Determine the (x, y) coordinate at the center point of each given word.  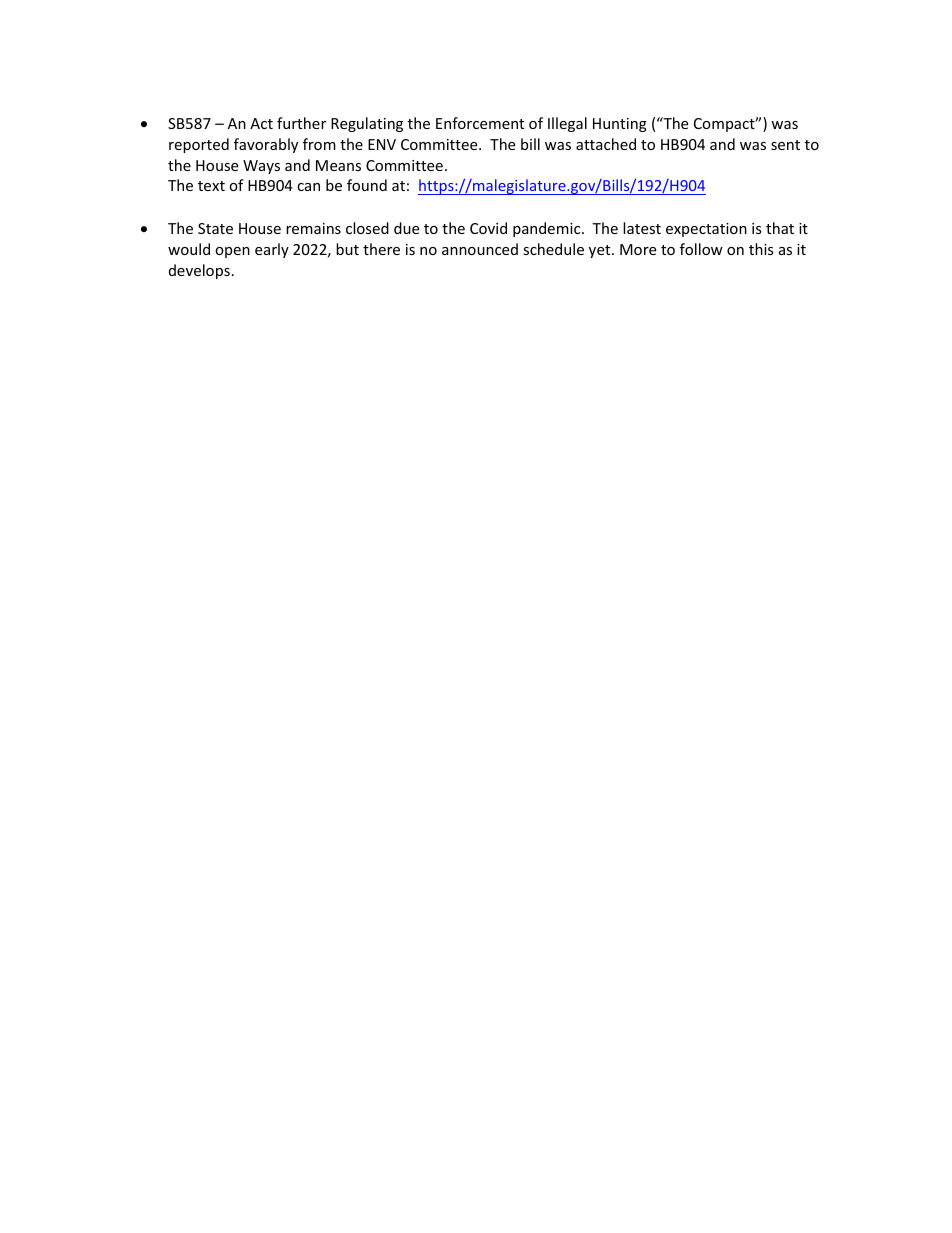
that (780, 228)
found (367, 185)
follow (701, 249)
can (308, 187)
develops (199, 271)
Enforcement (480, 123)
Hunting (620, 125)
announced (480, 249)
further (301, 123)
